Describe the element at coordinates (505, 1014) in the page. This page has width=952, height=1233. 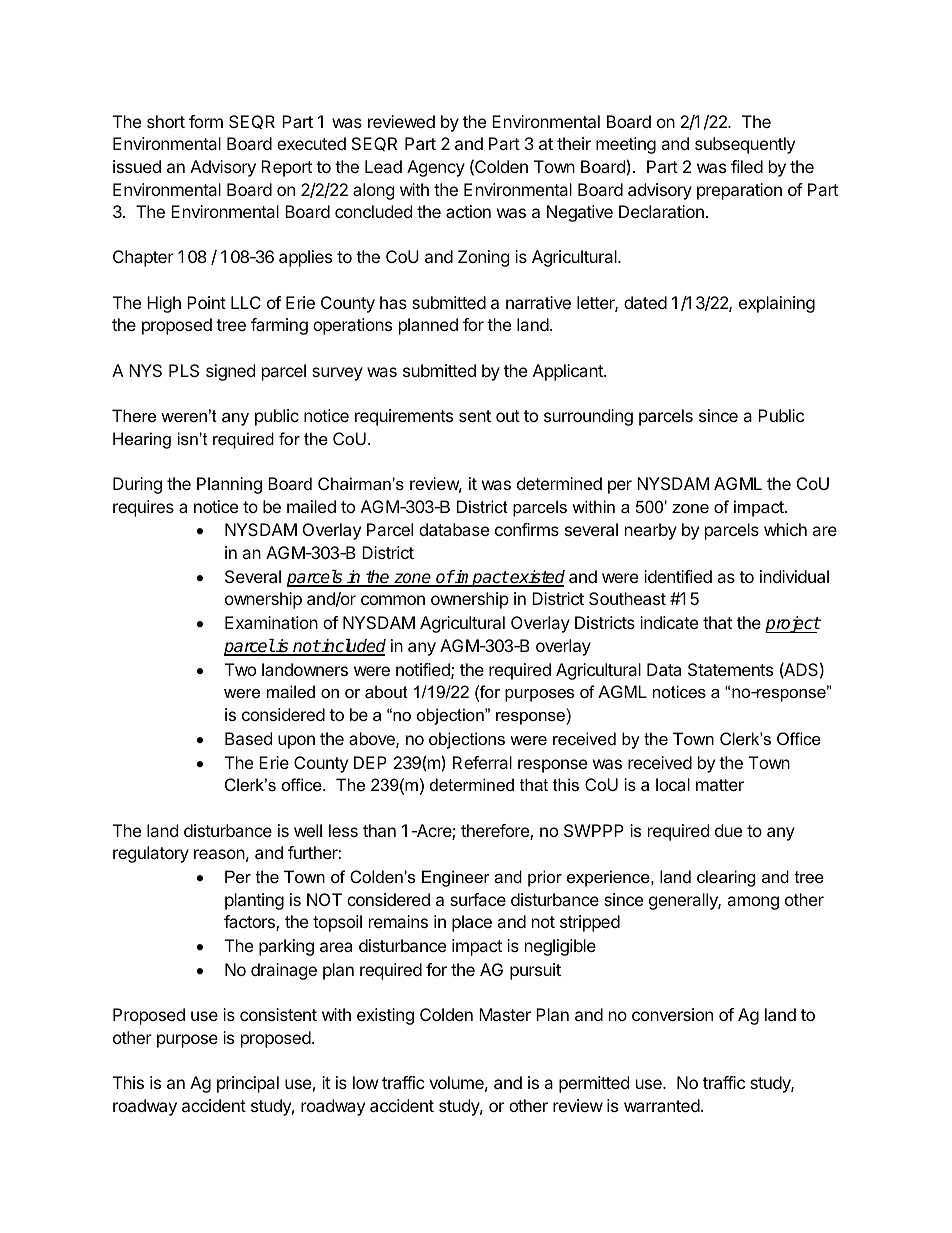
I see `Master` at that location.
